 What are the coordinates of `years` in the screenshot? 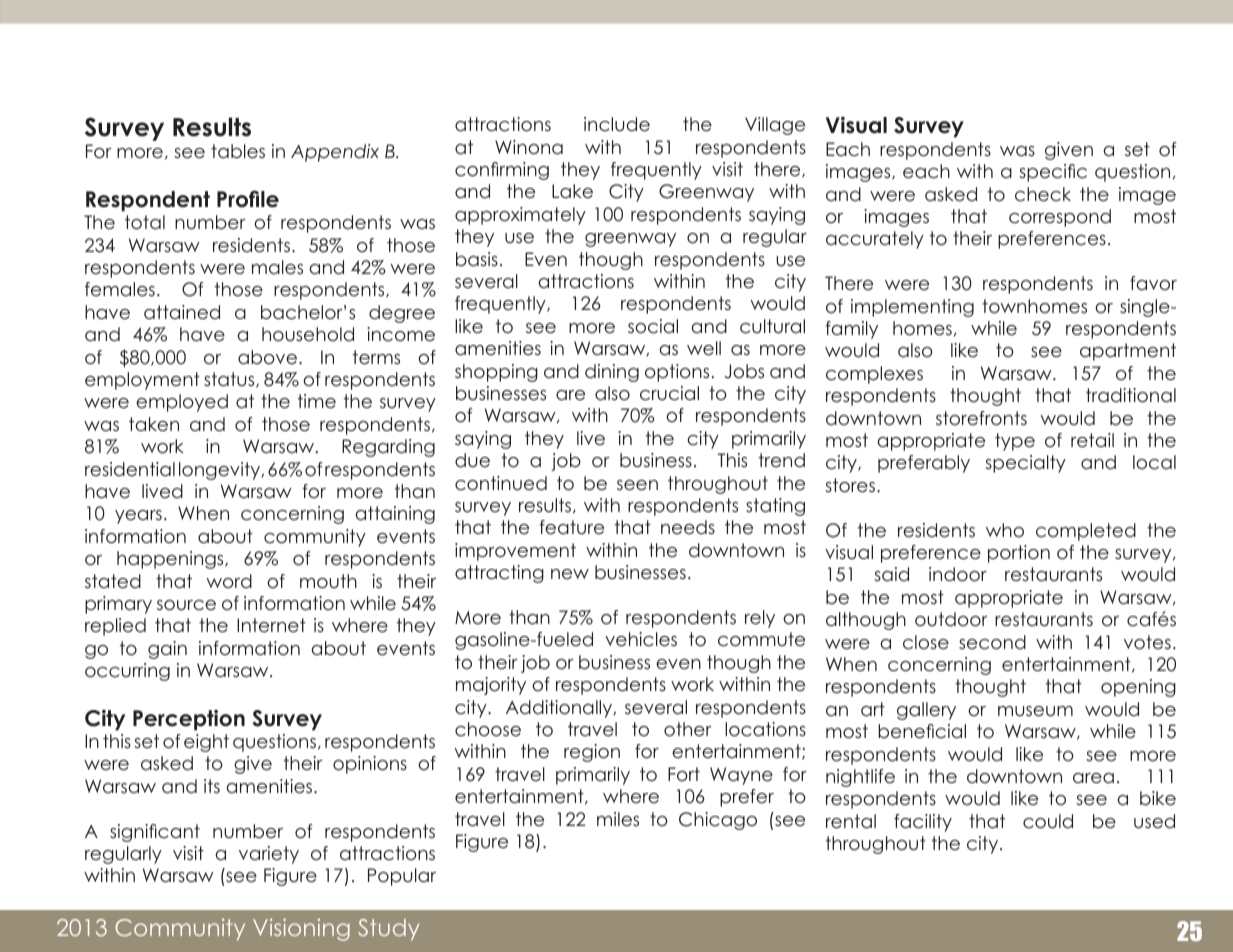 It's located at (138, 517).
